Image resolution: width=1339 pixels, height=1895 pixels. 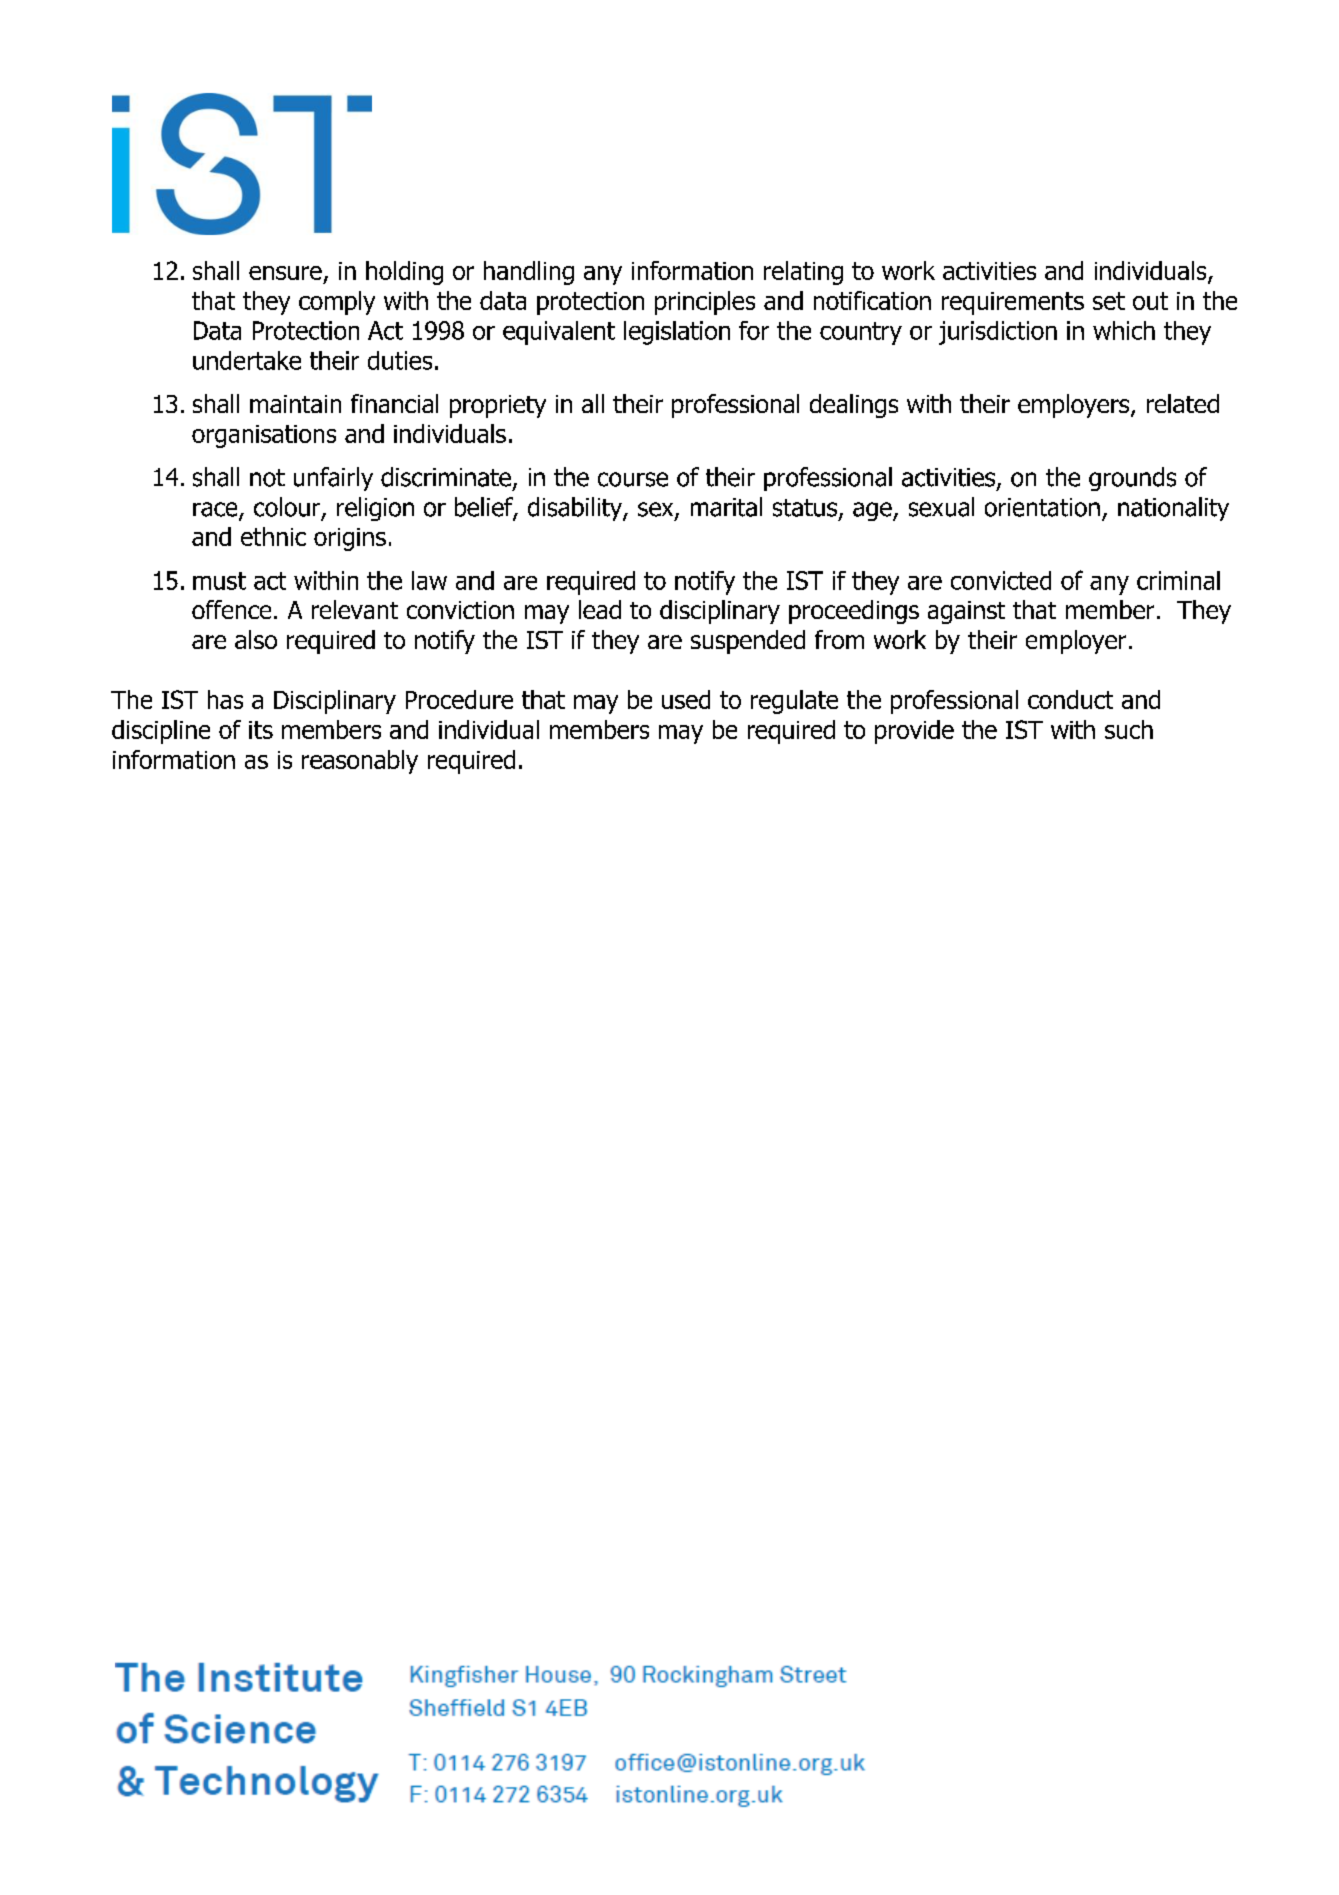 What do you see at coordinates (705, 303) in the screenshot?
I see `principles` at bounding box center [705, 303].
